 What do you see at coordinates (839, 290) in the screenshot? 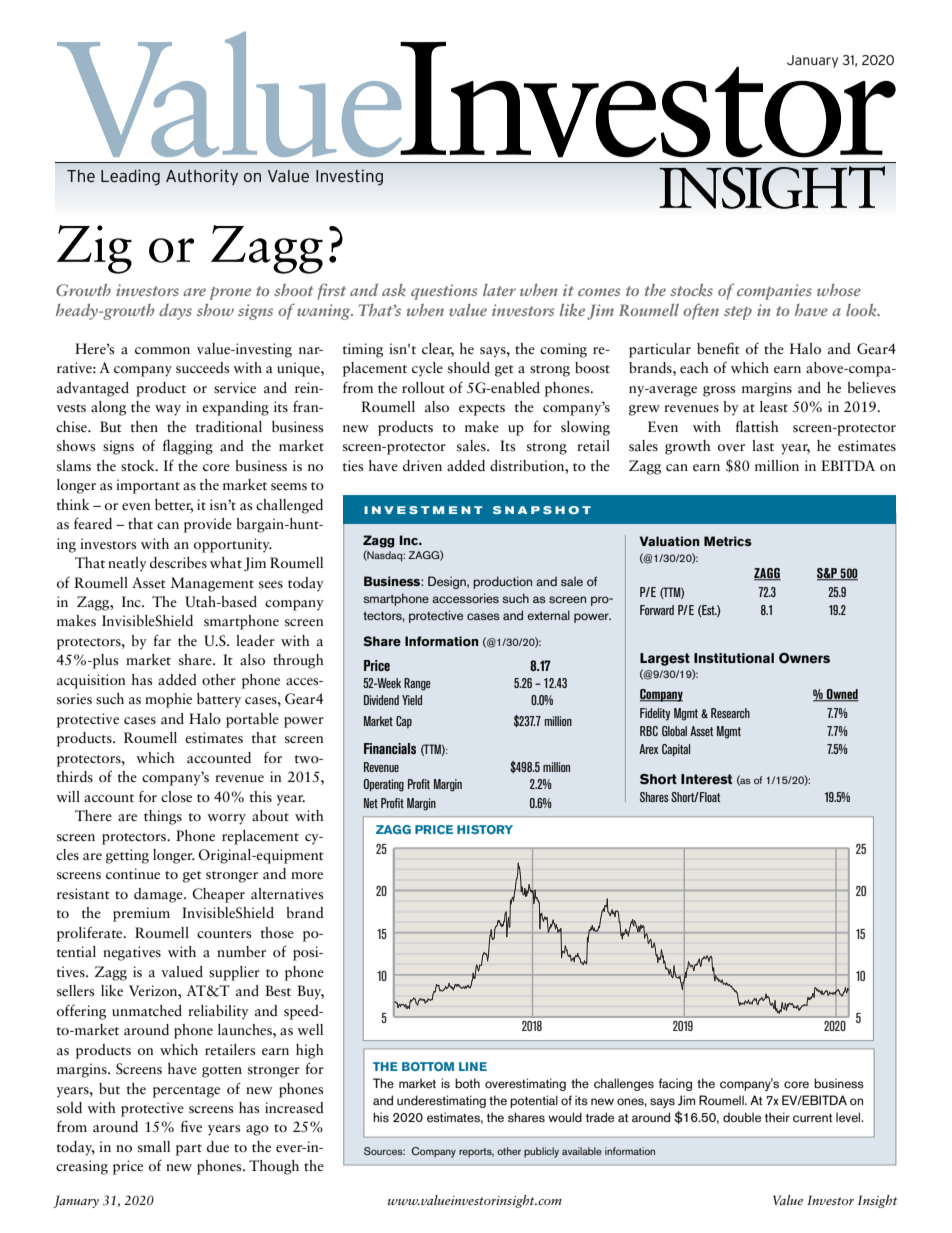
I see `whose` at bounding box center [839, 290].
